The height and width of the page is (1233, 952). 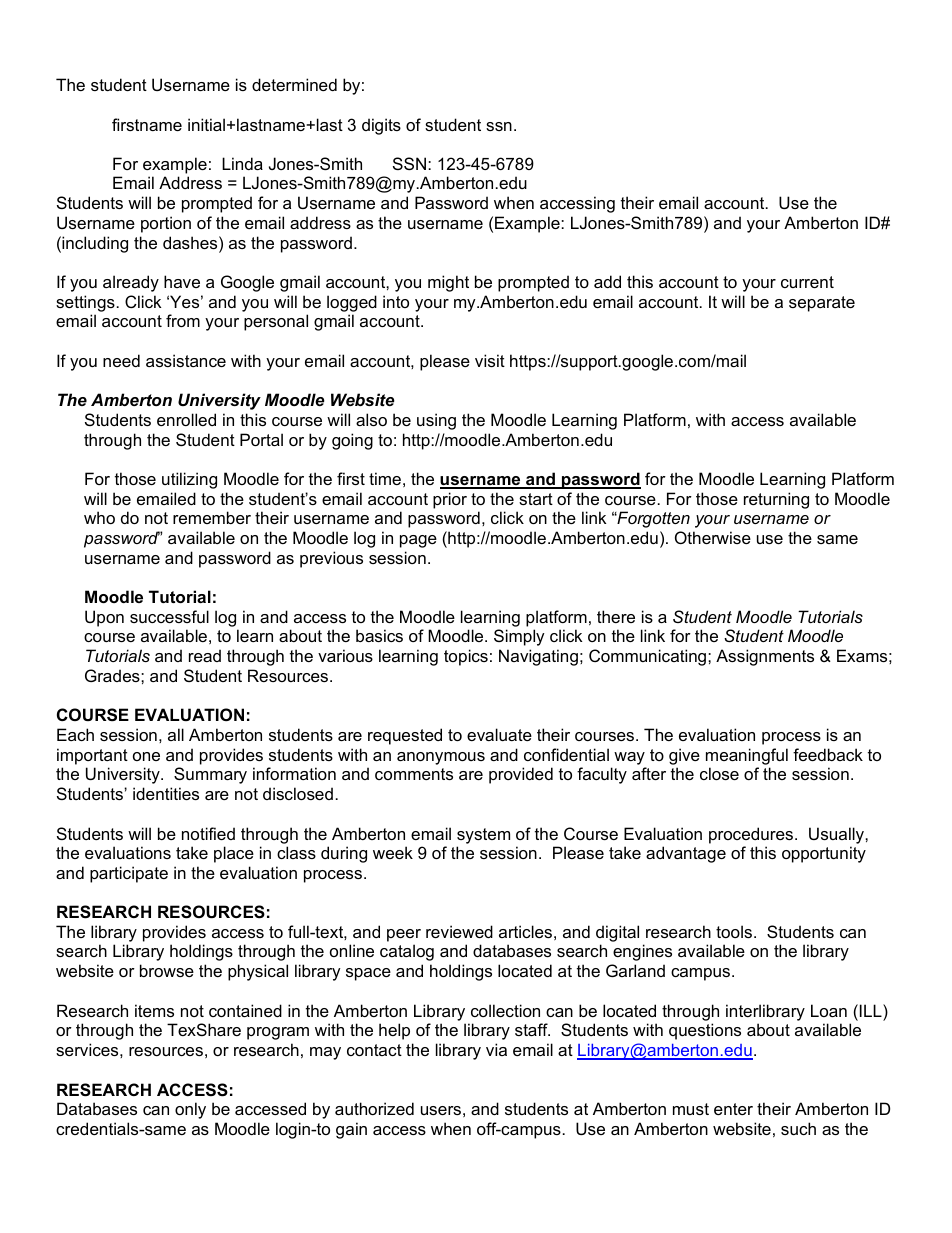 I want to click on digits, so click(x=381, y=126).
